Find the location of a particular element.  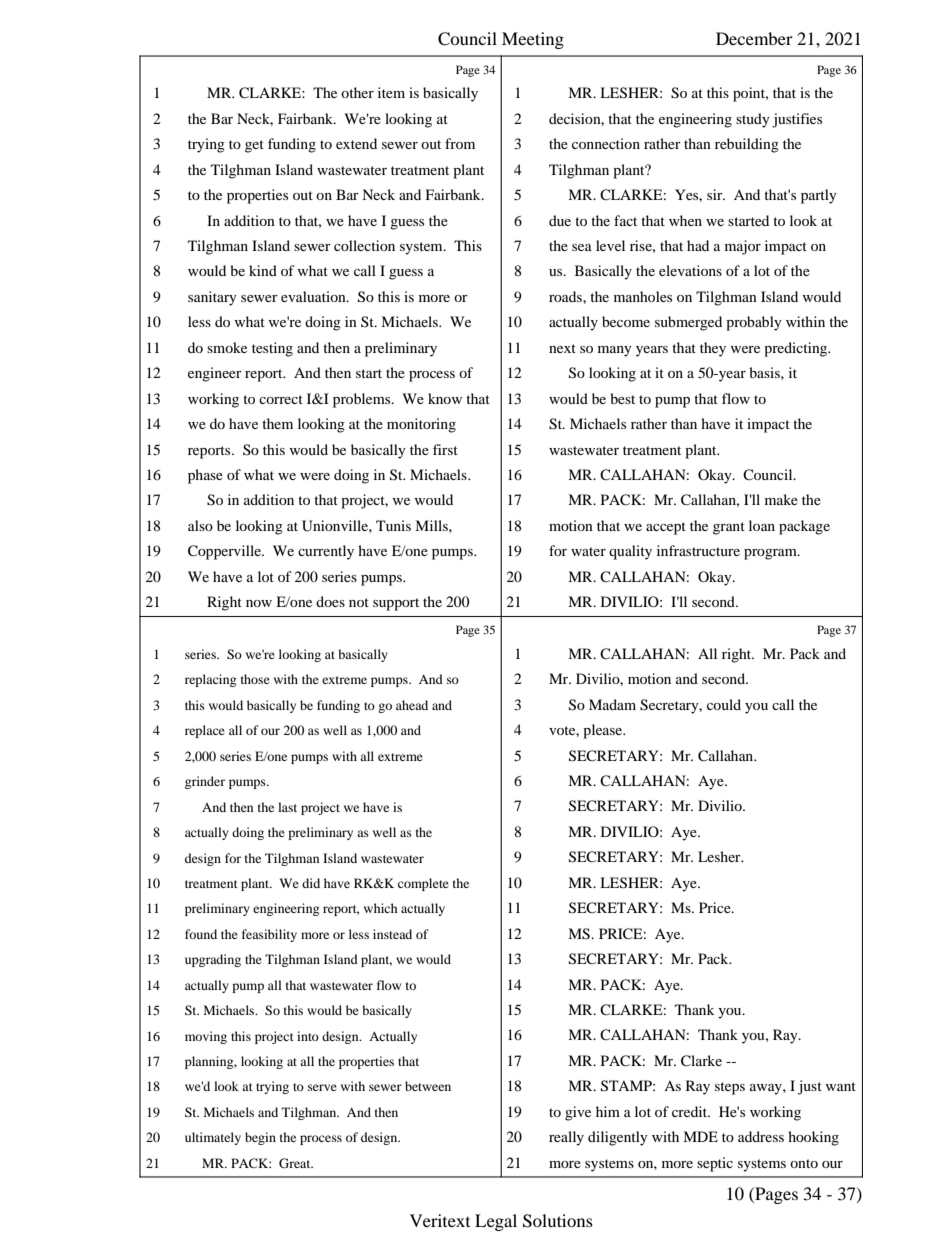

Madam is located at coordinates (612, 704).
